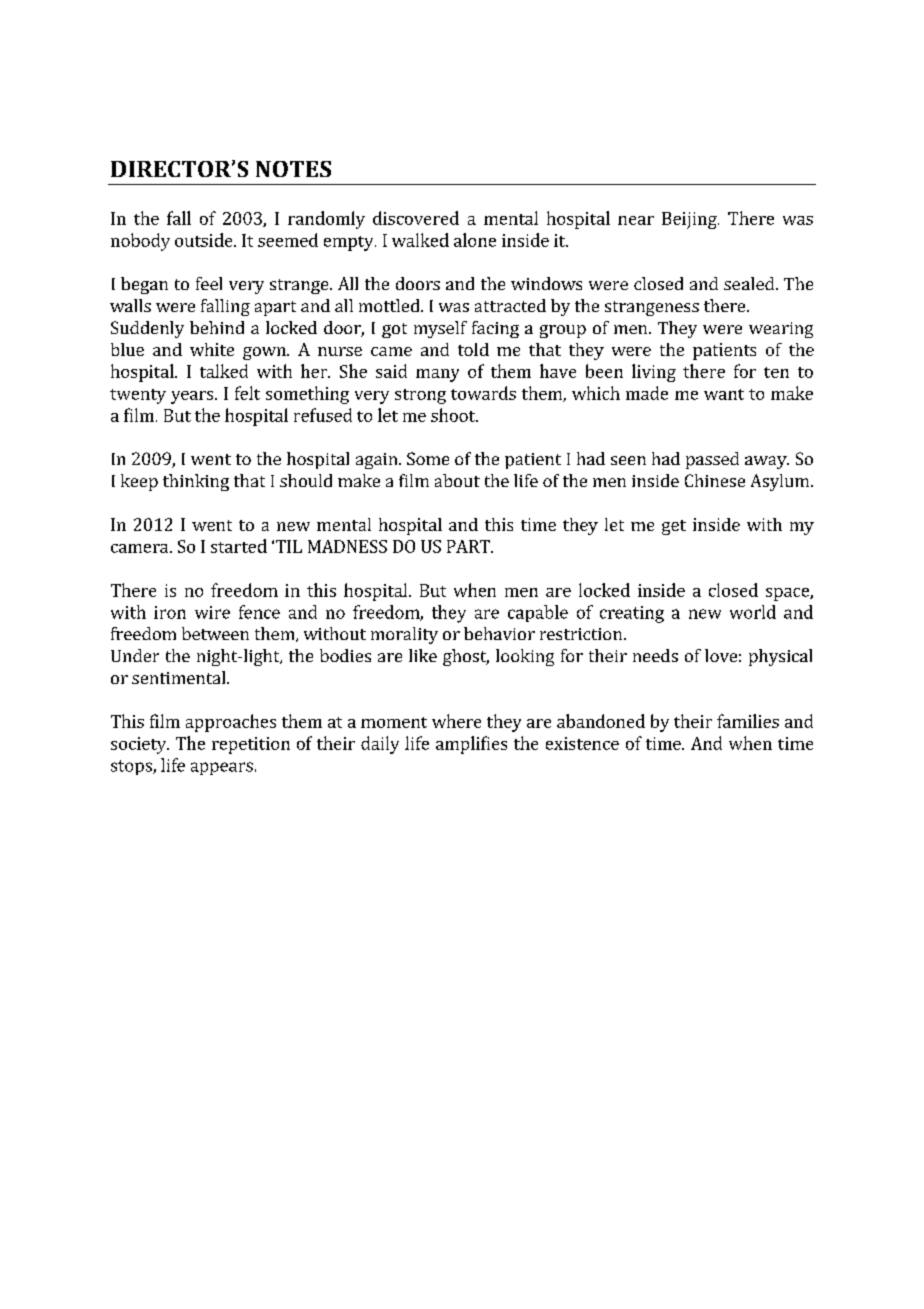  What do you see at coordinates (196, 482) in the screenshot?
I see `thinking` at bounding box center [196, 482].
